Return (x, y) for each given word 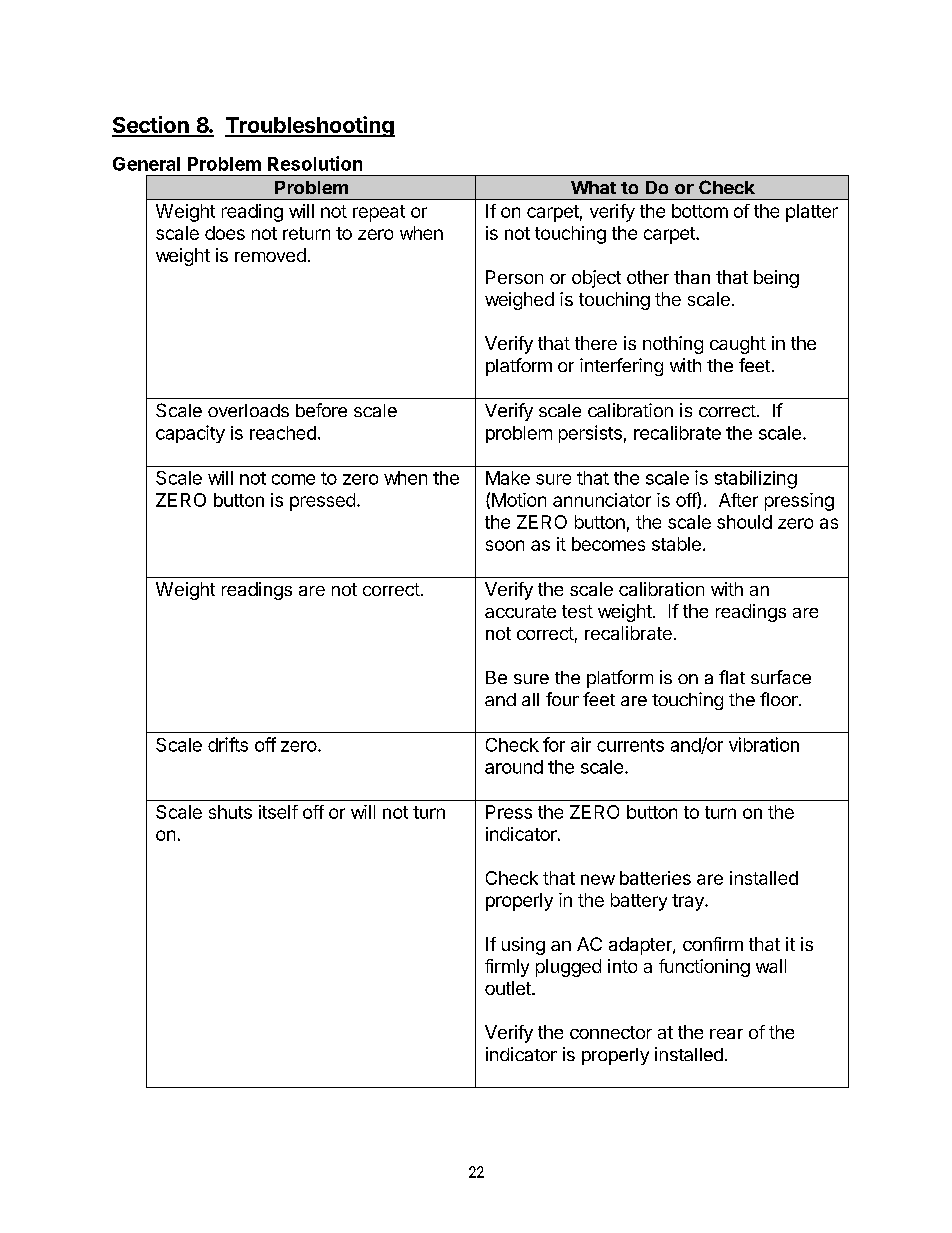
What (593, 187)
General (146, 164)
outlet (509, 988)
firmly (507, 968)
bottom (700, 211)
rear (726, 1034)
